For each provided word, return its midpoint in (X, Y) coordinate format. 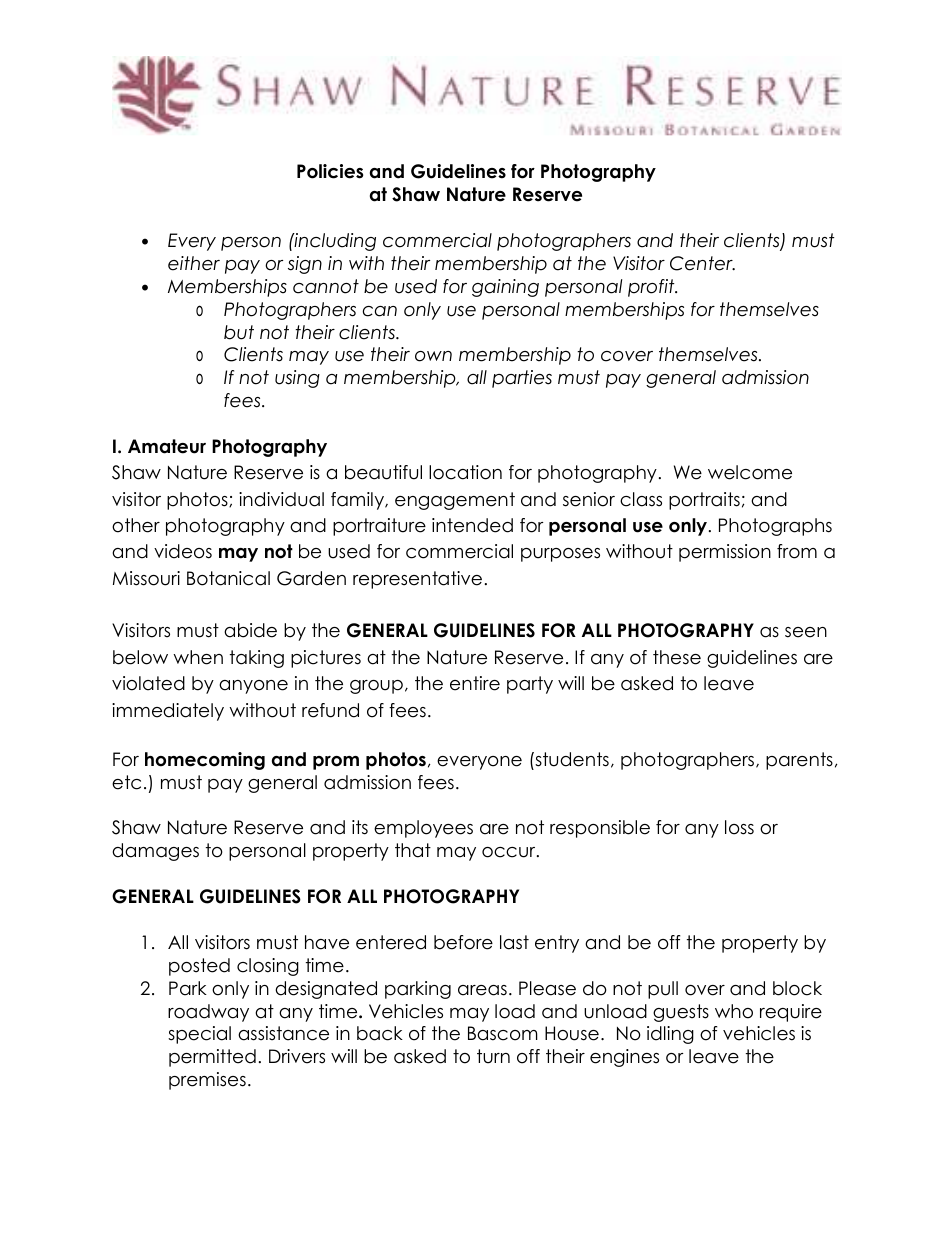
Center (702, 263)
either (194, 263)
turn (493, 1056)
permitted (212, 1058)
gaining (505, 288)
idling (670, 1035)
